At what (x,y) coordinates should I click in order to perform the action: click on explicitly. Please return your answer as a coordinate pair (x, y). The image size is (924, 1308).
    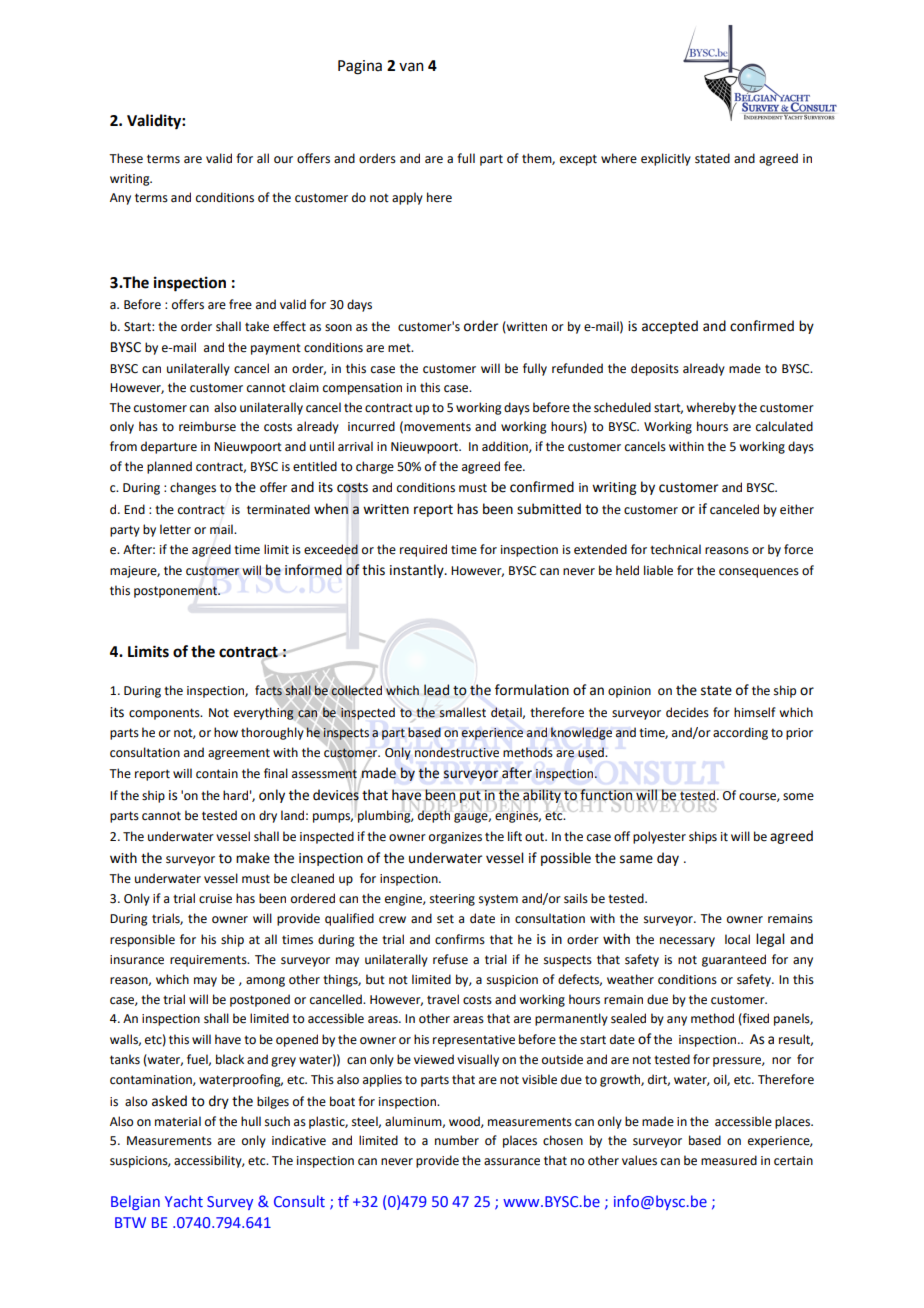
    Looking at the image, I should click on (666, 159).
